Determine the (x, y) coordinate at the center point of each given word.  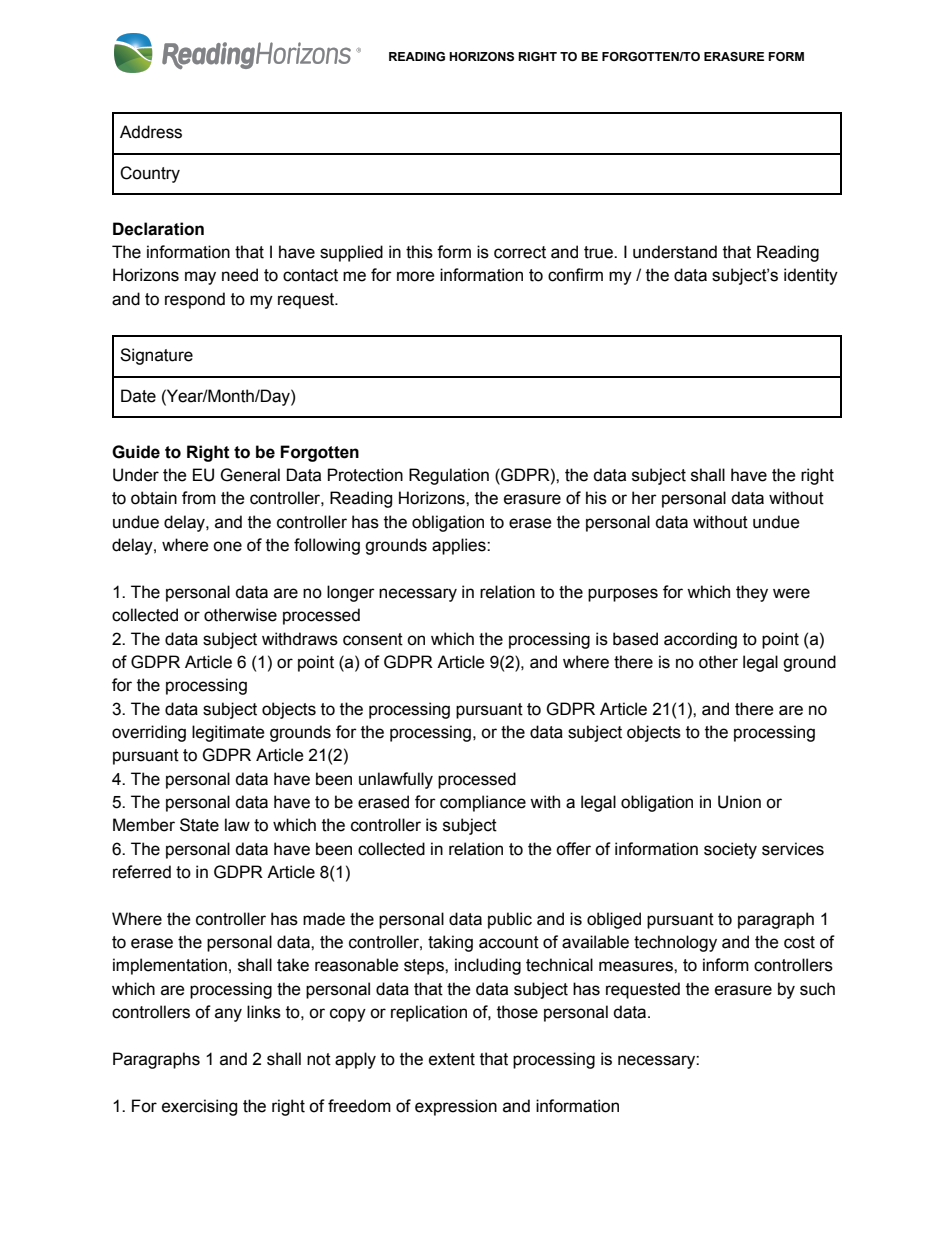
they (752, 593)
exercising (199, 1107)
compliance (483, 803)
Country (150, 174)
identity (811, 276)
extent (452, 1059)
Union (739, 802)
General (250, 475)
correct (520, 252)
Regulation (449, 476)
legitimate (228, 733)
